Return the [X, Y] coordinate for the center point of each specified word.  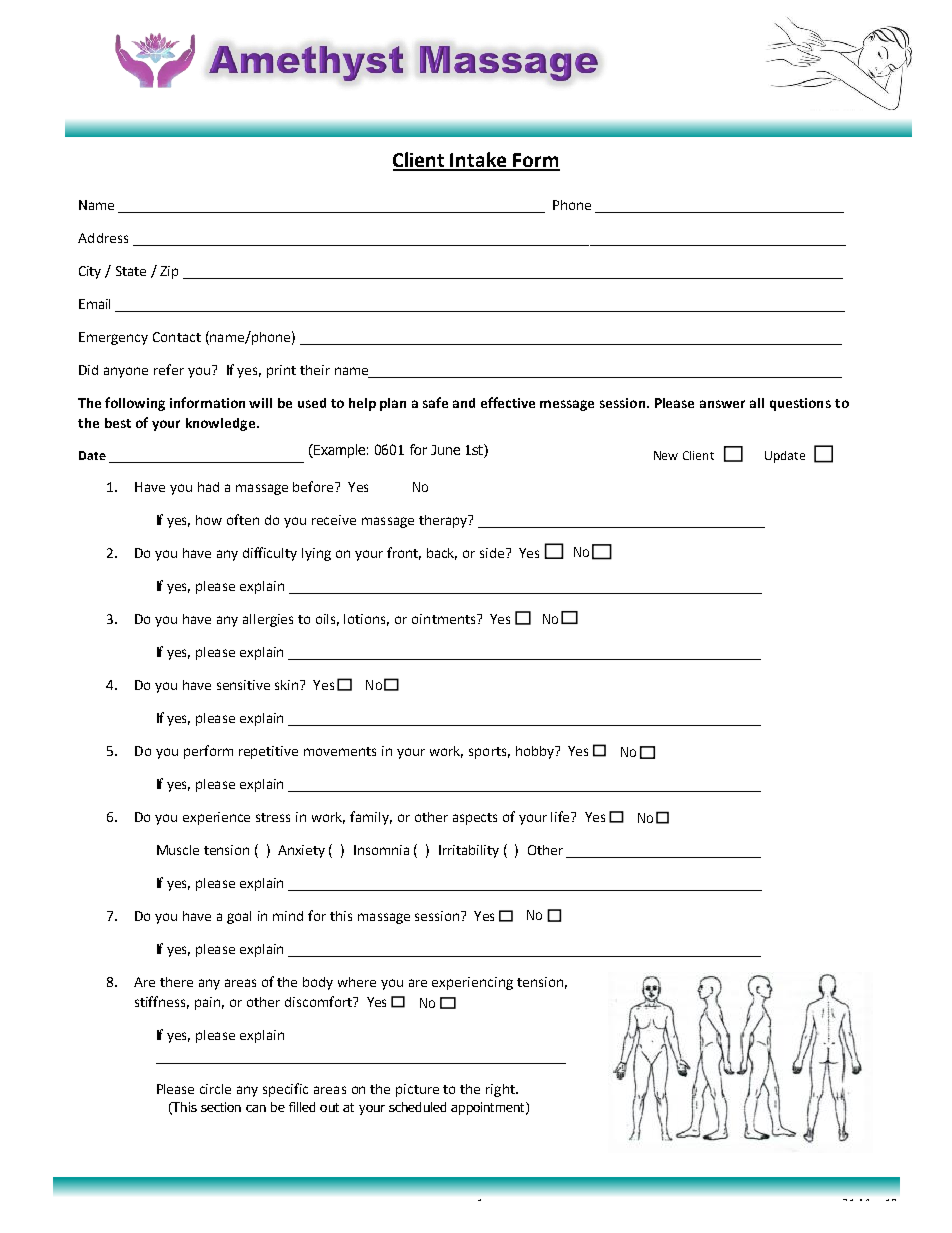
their [315, 370]
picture [417, 1090]
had [208, 487]
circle [215, 1089]
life [562, 816]
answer [722, 404]
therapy [444, 521]
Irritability [469, 851]
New [666, 455]
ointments [445, 619]
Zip [169, 272]
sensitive [243, 685]
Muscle [178, 850]
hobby [536, 752]
